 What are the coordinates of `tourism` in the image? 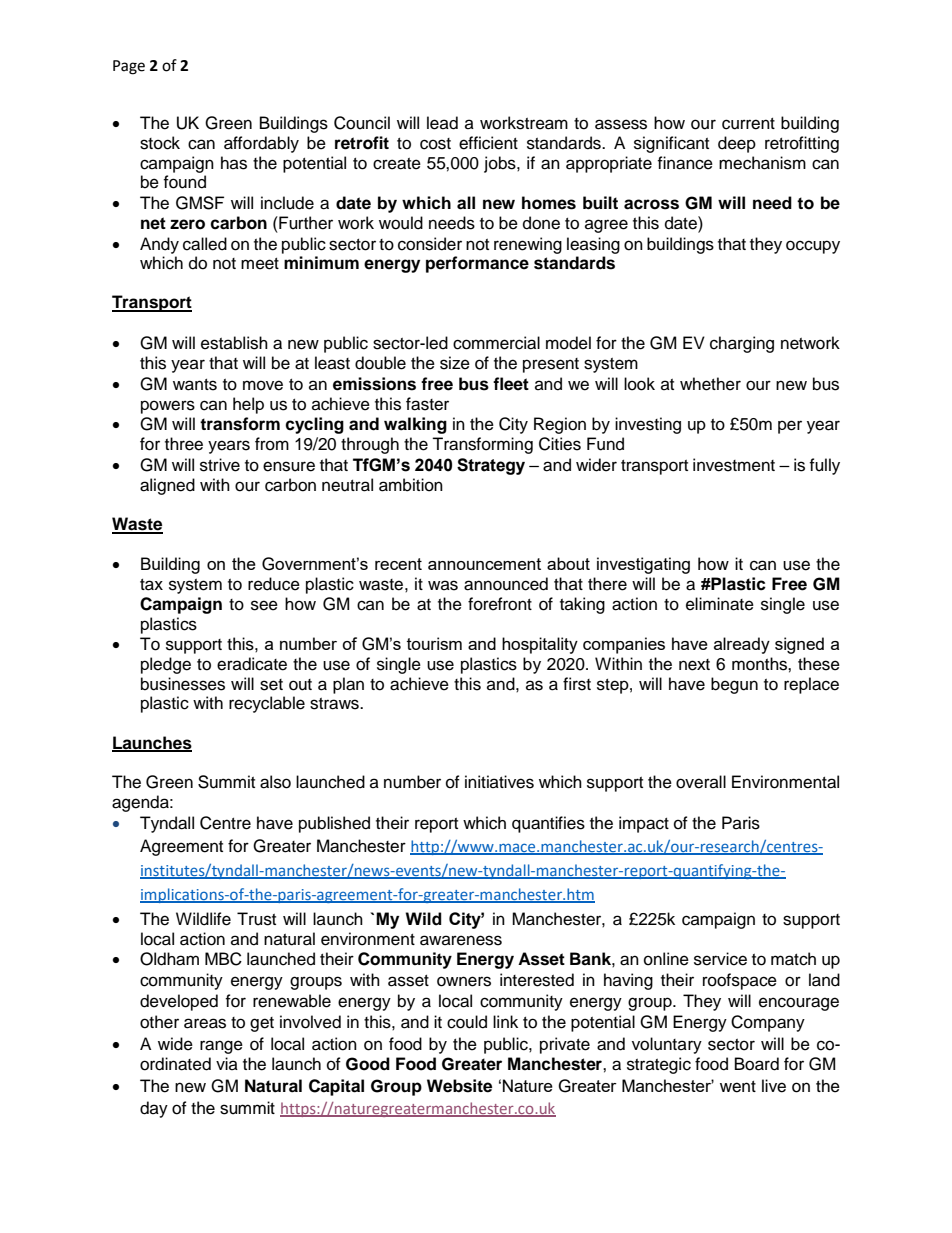 It's located at (434, 643).
